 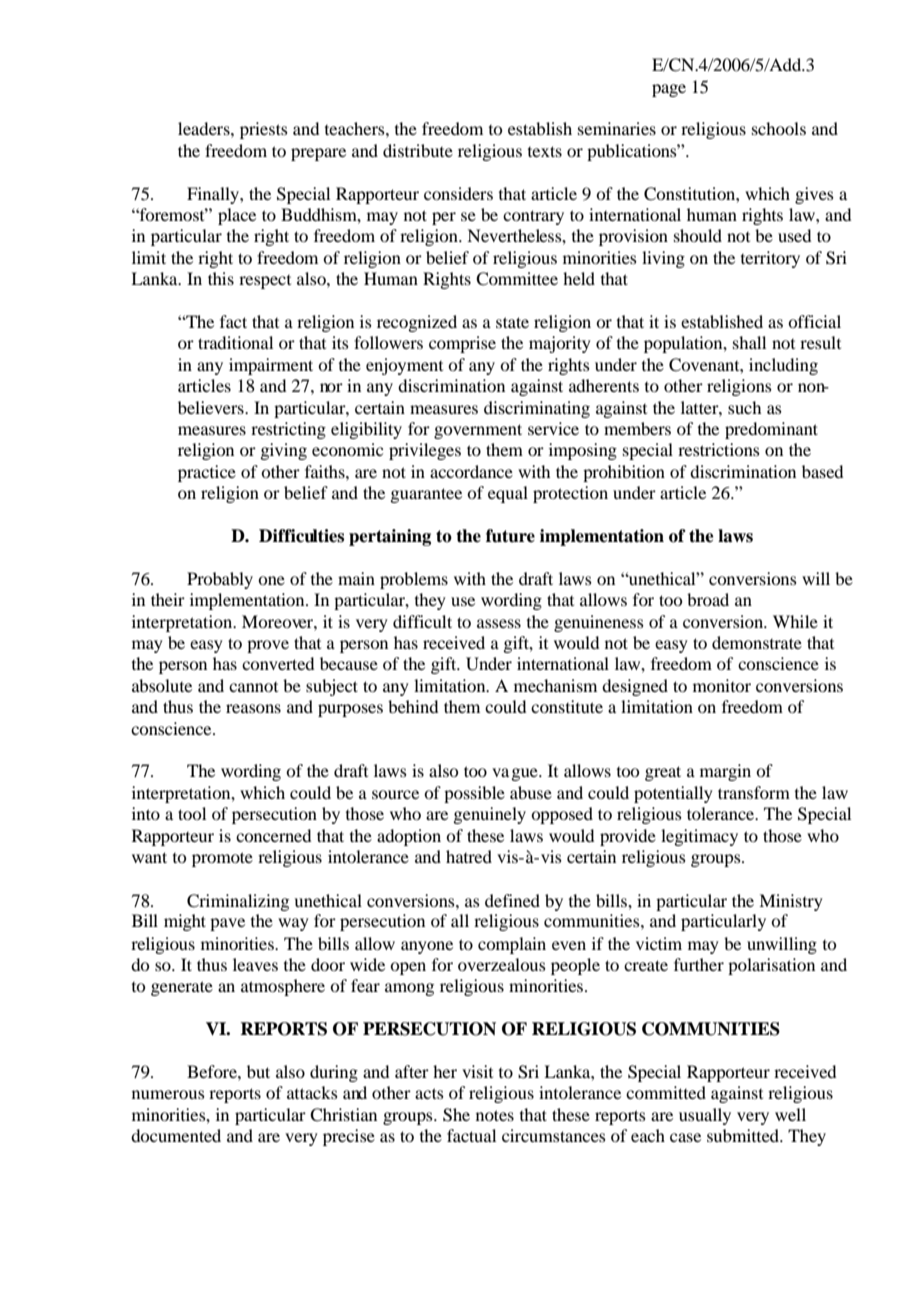 What do you see at coordinates (462, 344) in the screenshot?
I see `comprise` at bounding box center [462, 344].
